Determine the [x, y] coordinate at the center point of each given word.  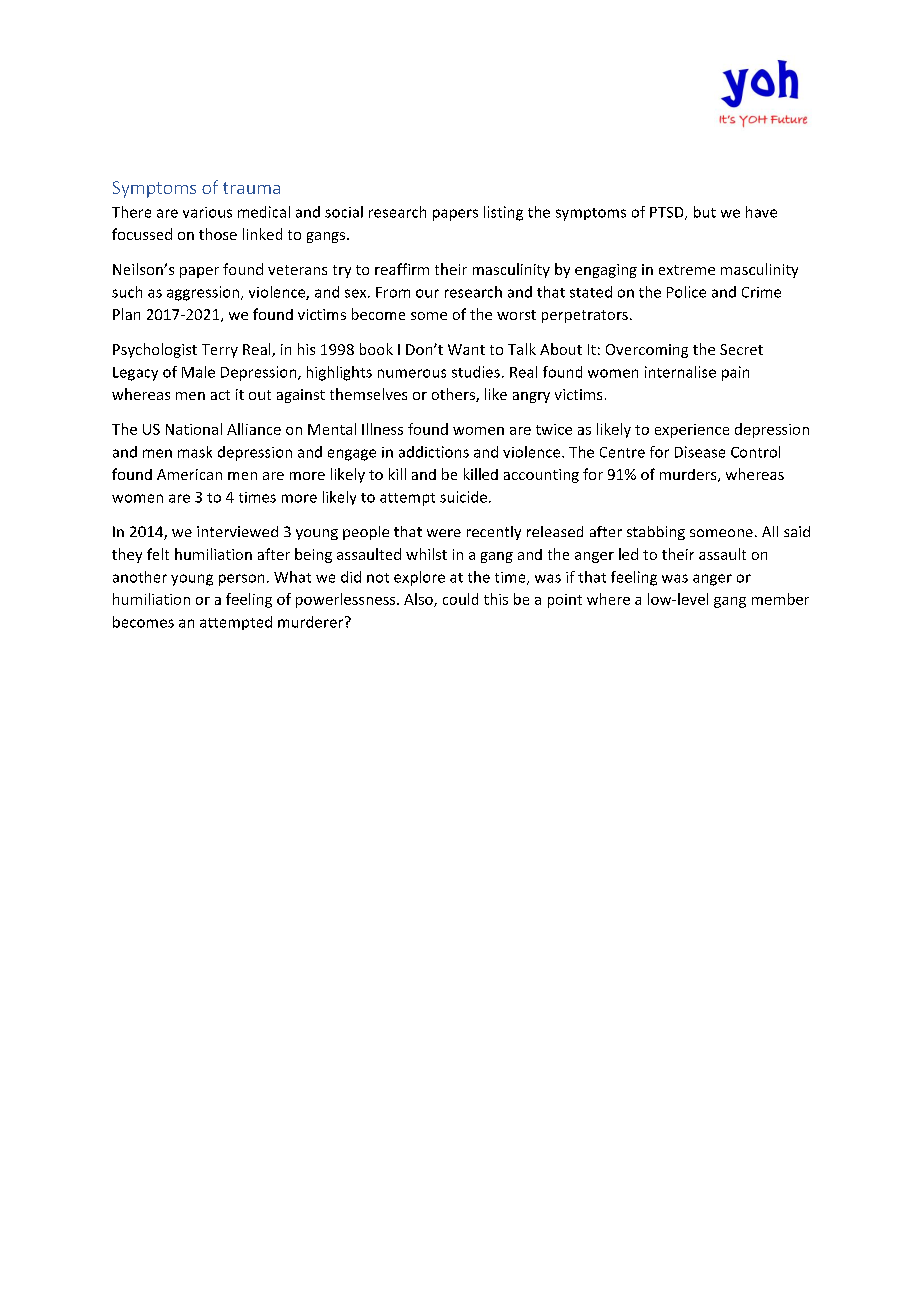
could [460, 599]
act [220, 395]
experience [692, 431]
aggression [204, 293]
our [427, 293]
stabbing [656, 533]
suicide [463, 497]
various [207, 212]
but [705, 212]
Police [686, 292]
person [241, 580]
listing [503, 213]
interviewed [237, 531]
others [454, 395]
